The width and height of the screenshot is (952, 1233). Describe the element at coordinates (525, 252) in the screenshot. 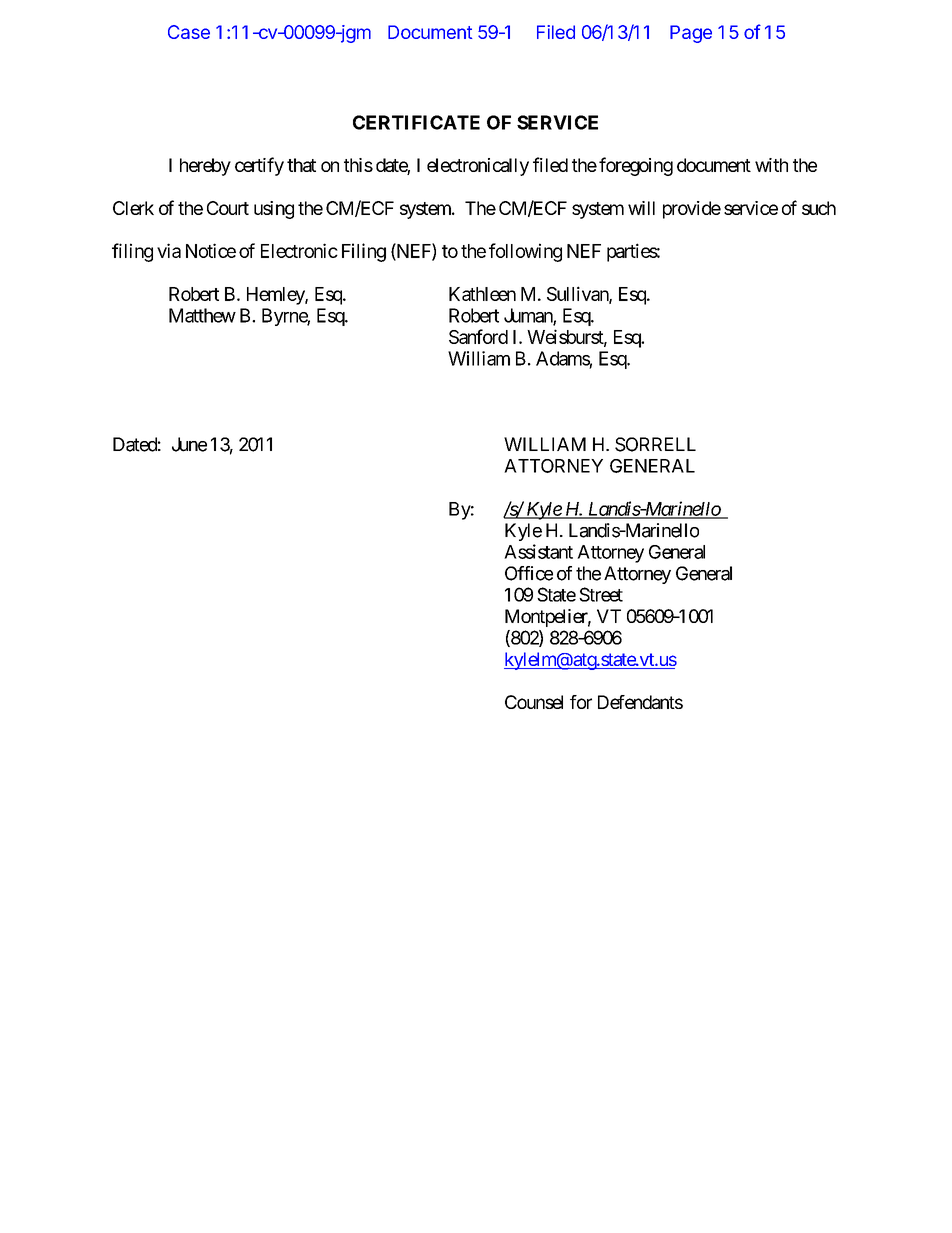

I see `following` at that location.
